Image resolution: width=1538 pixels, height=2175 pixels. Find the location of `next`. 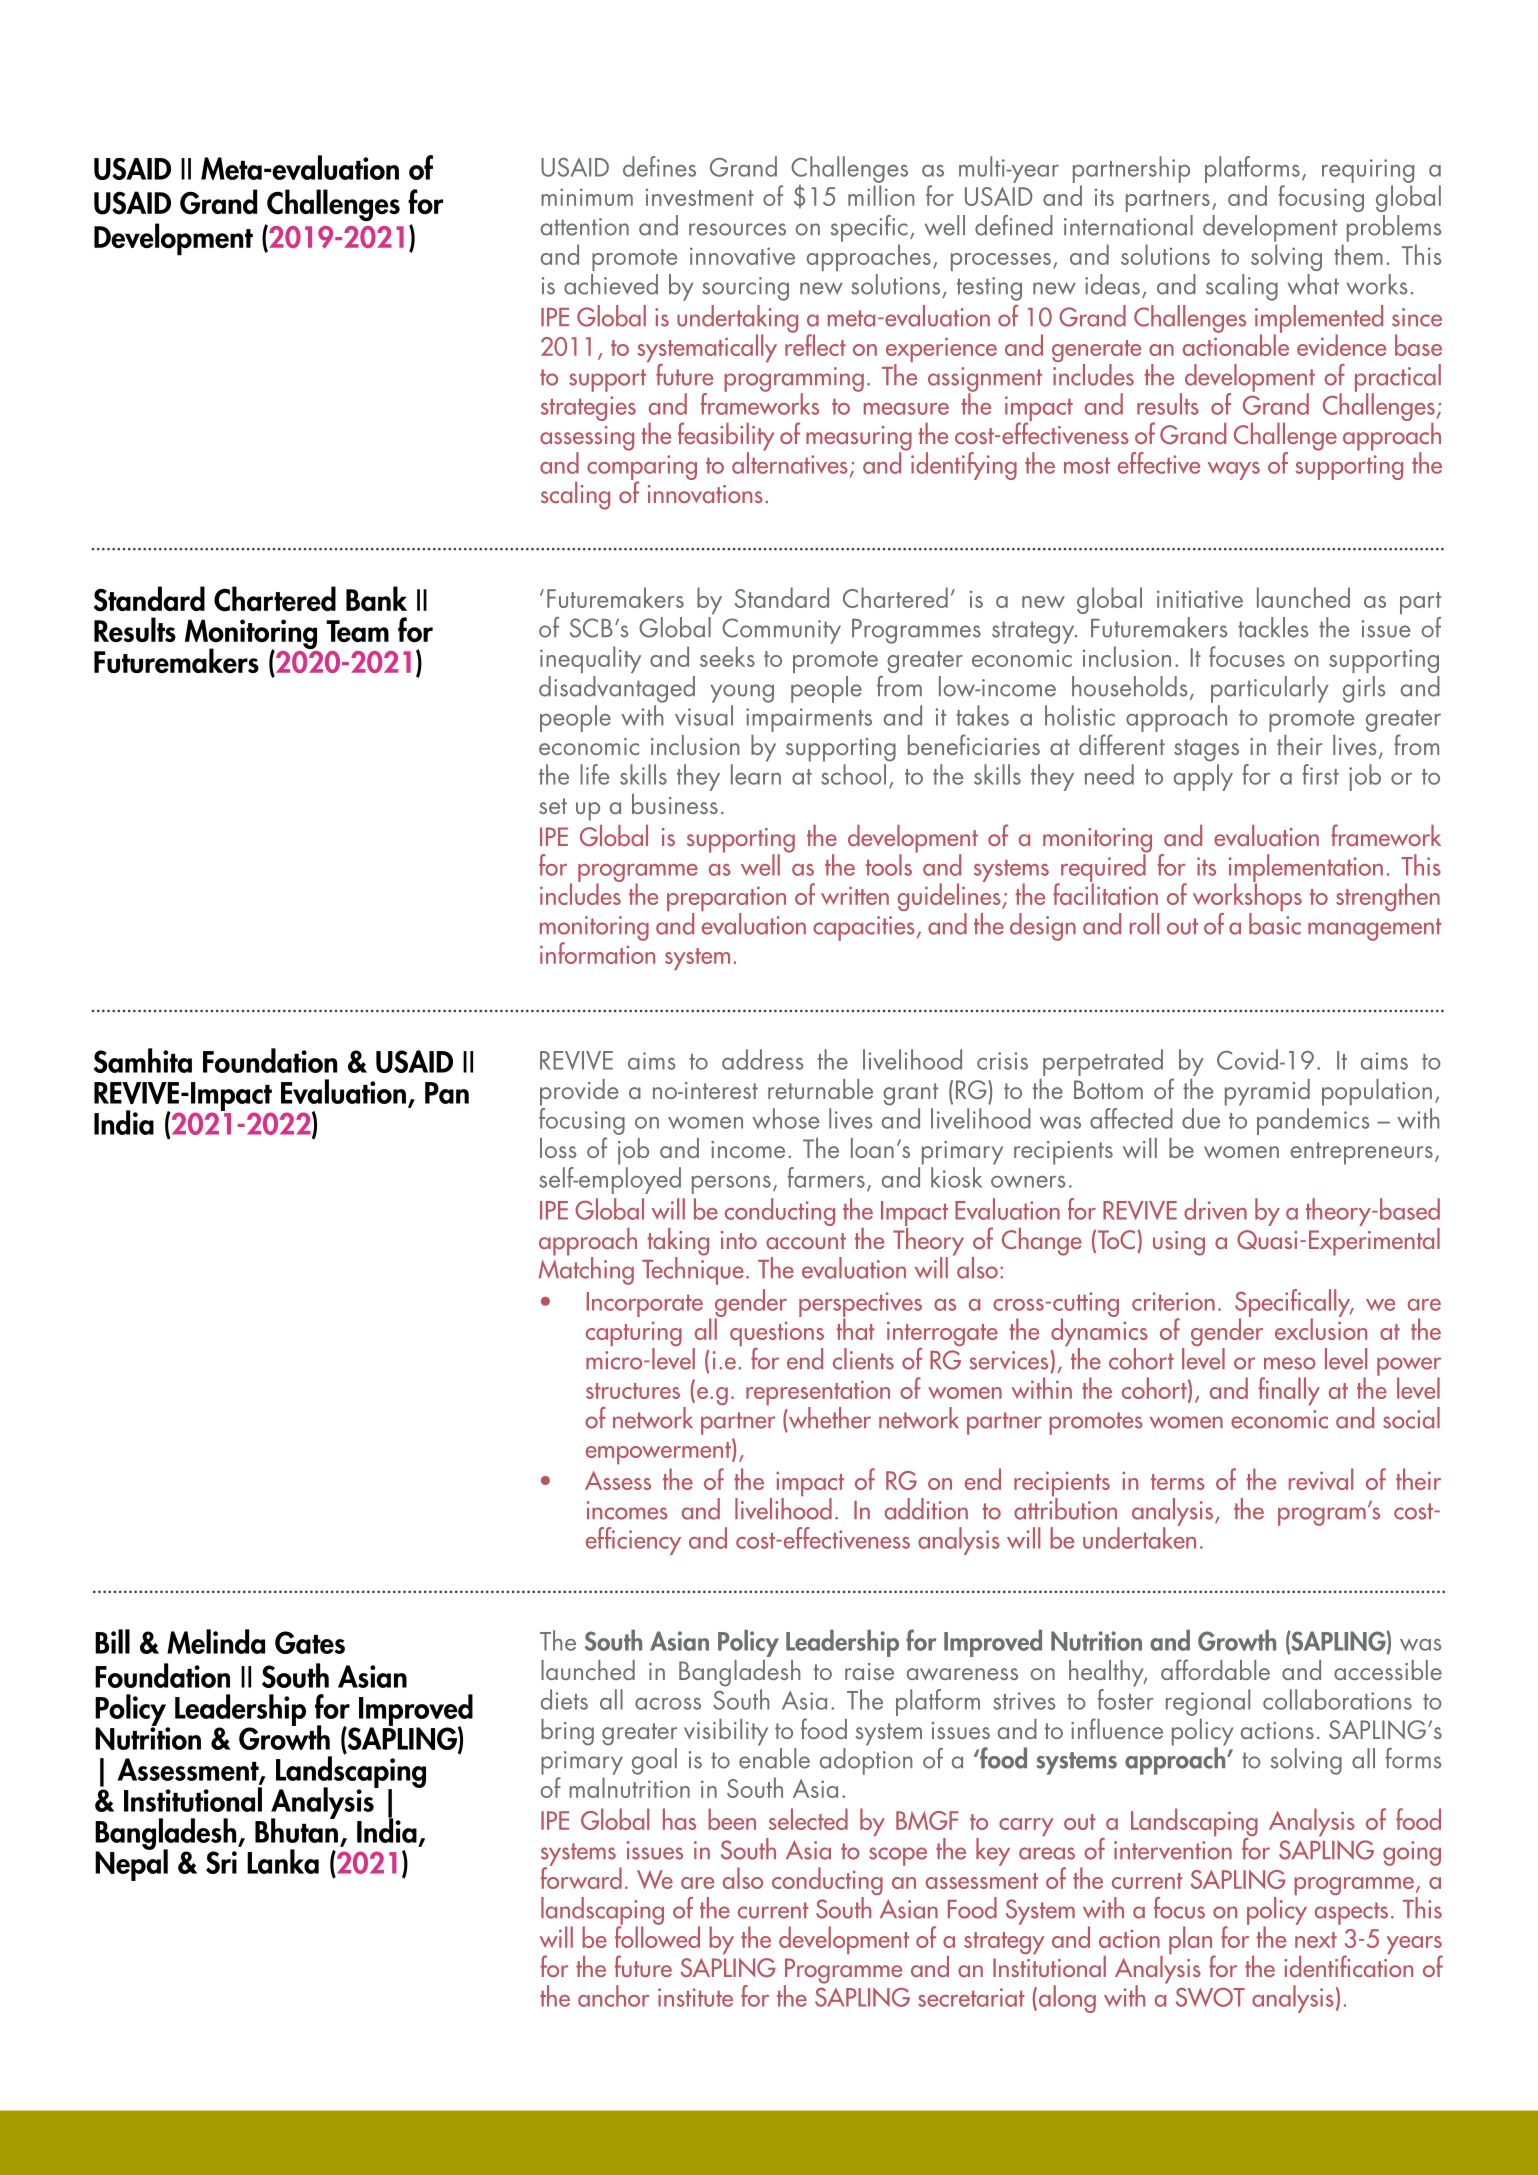

next is located at coordinates (1316, 1940).
